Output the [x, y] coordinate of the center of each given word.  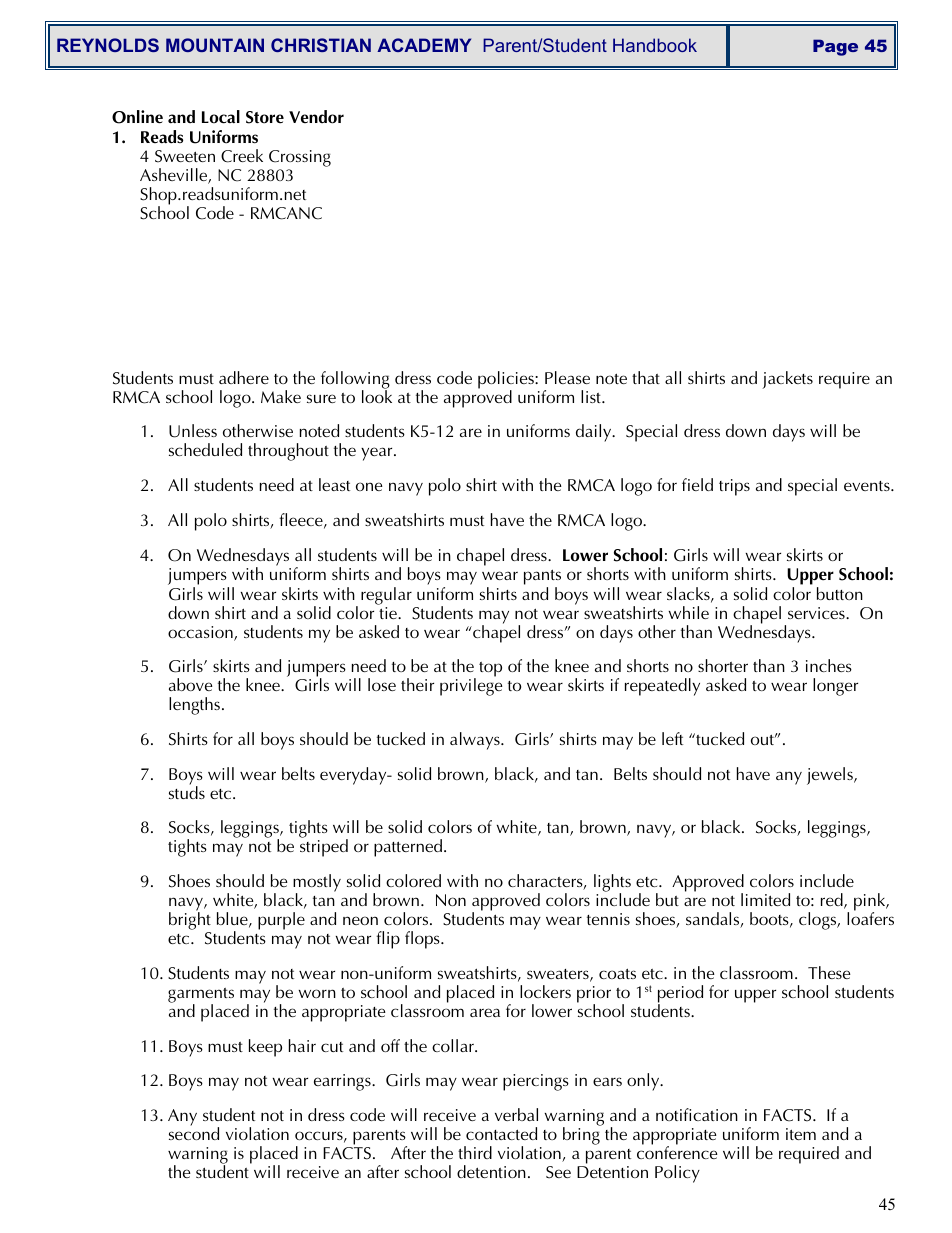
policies [507, 381]
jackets [787, 380]
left [672, 738]
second [194, 1132]
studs [187, 791]
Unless [193, 431]
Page [835, 47]
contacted [501, 1133]
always [476, 741]
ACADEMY [424, 45]
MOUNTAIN [215, 45]
